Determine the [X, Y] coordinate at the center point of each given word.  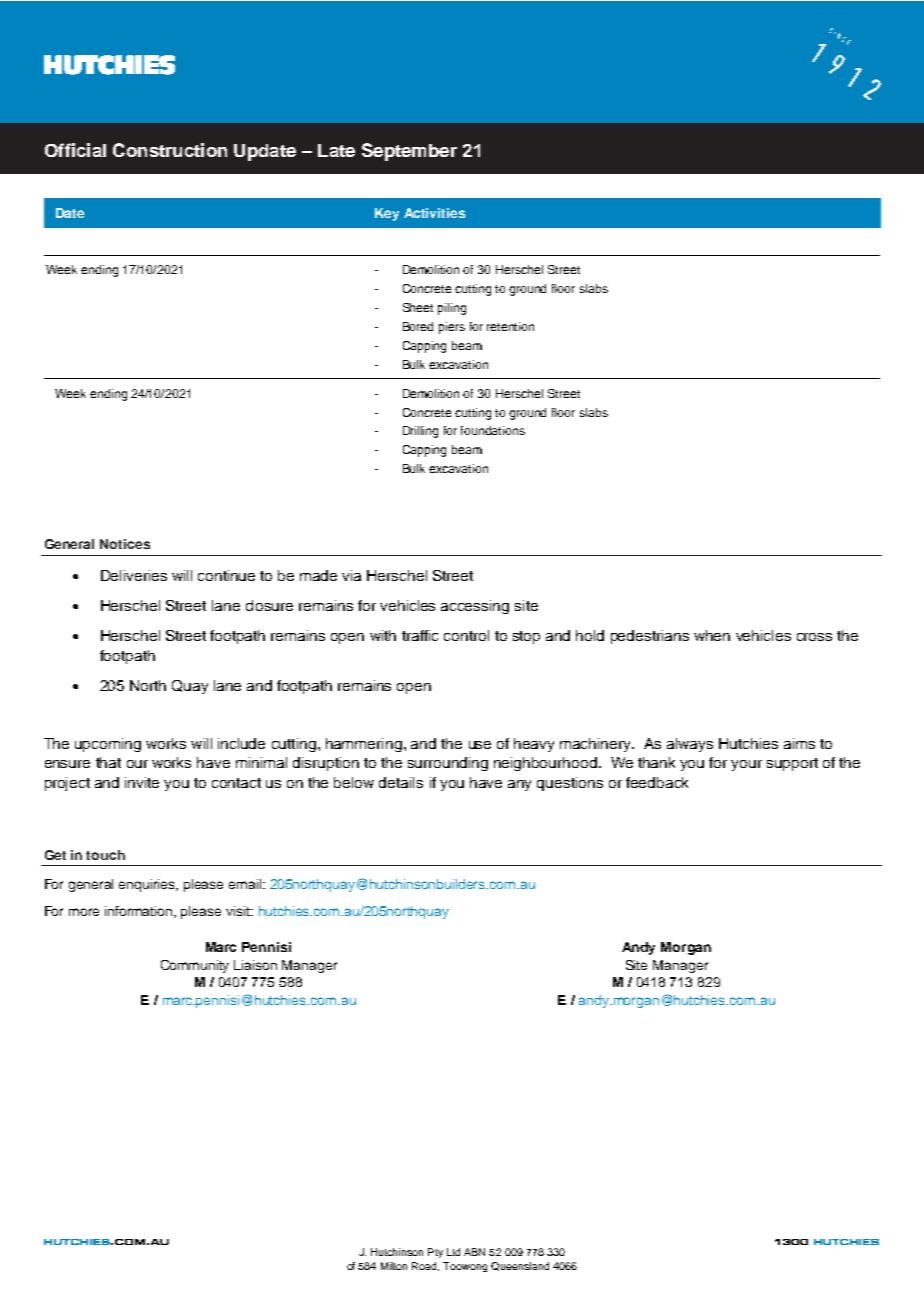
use [480, 745]
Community [195, 966]
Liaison [255, 965]
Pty [435, 1253]
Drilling [420, 432]
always [690, 745]
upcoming [108, 745]
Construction [170, 150]
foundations [493, 430]
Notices [125, 544]
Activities [434, 213]
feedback [657, 782]
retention [510, 326]
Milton [394, 1266]
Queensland [520, 1266]
